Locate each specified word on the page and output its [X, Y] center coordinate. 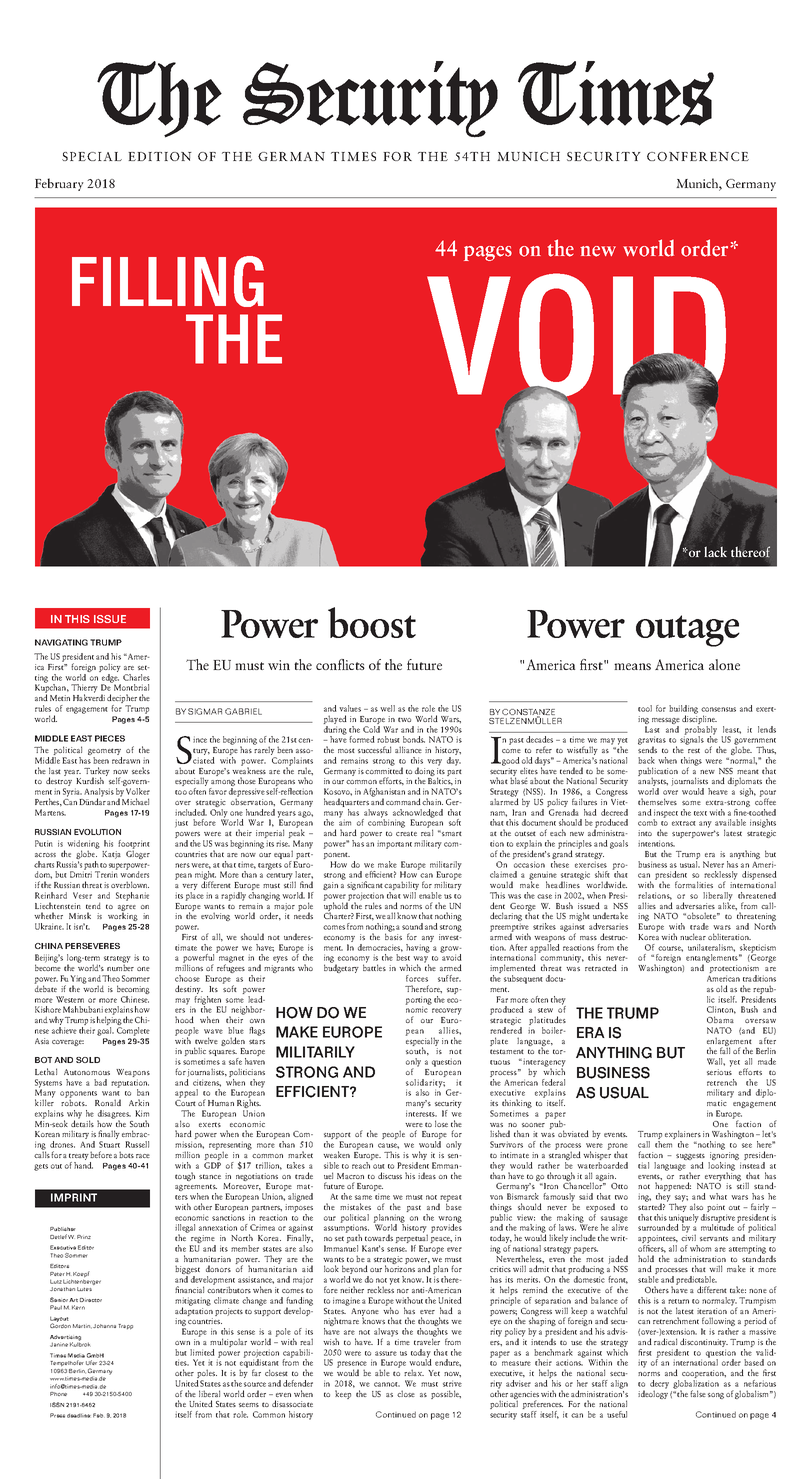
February [59, 184]
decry [659, 1385]
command [403, 801]
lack [715, 551]
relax [414, 1372]
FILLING [168, 281]
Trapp [125, 1327]
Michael [135, 800]
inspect [665, 814]
